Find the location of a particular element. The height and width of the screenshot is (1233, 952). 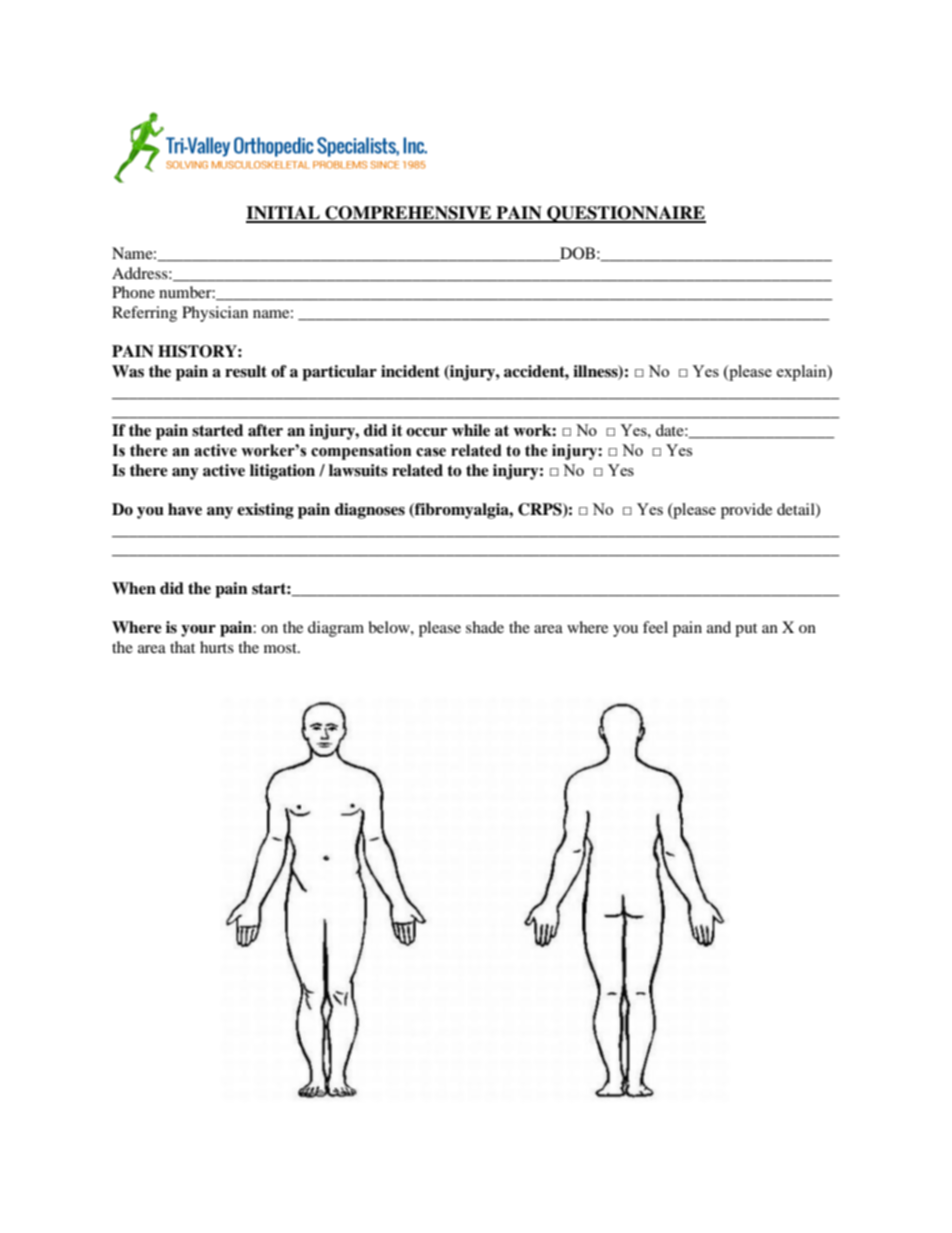

COMPREHENSIVE is located at coordinates (408, 214).
